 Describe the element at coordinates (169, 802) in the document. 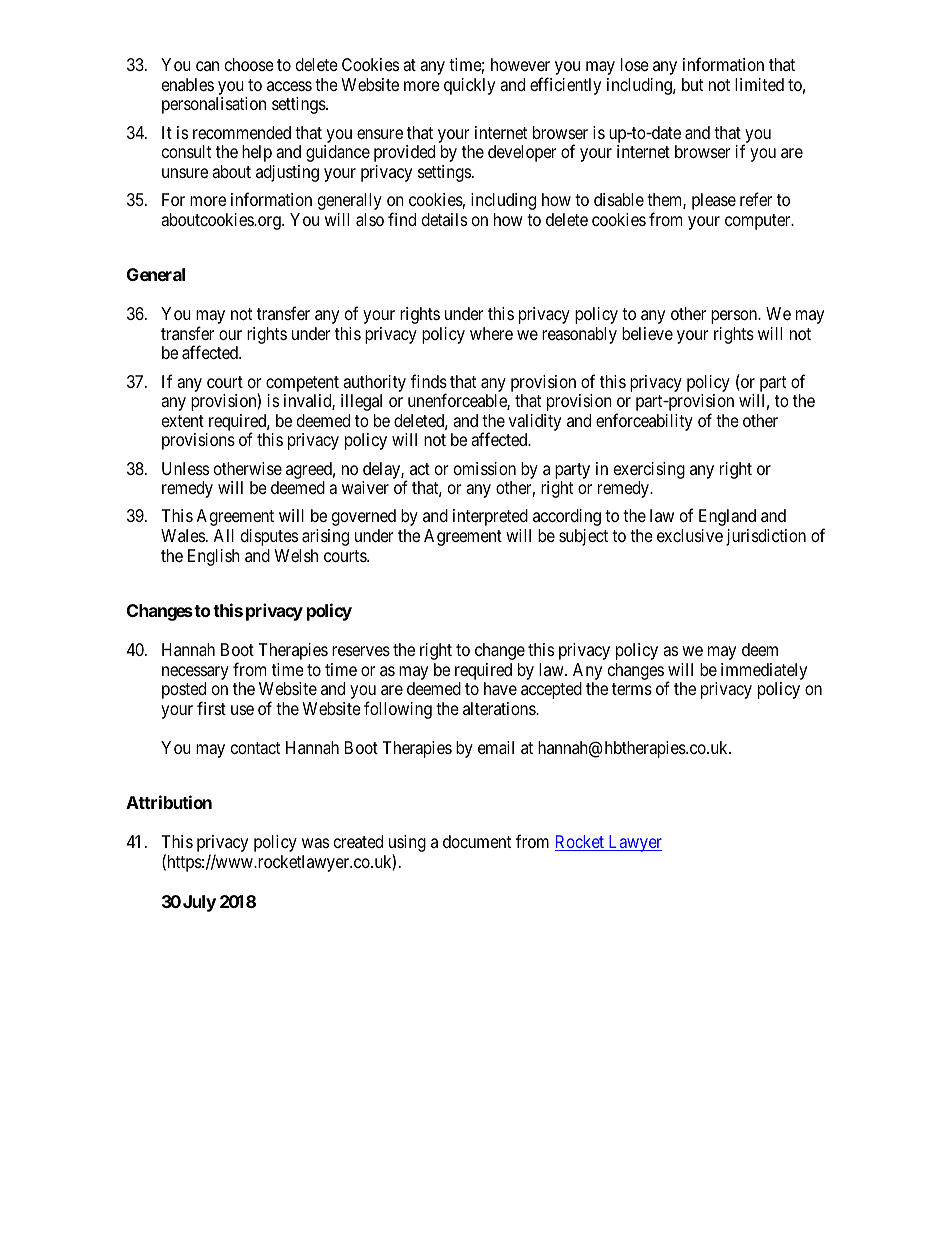

I see `Attribution` at that location.
